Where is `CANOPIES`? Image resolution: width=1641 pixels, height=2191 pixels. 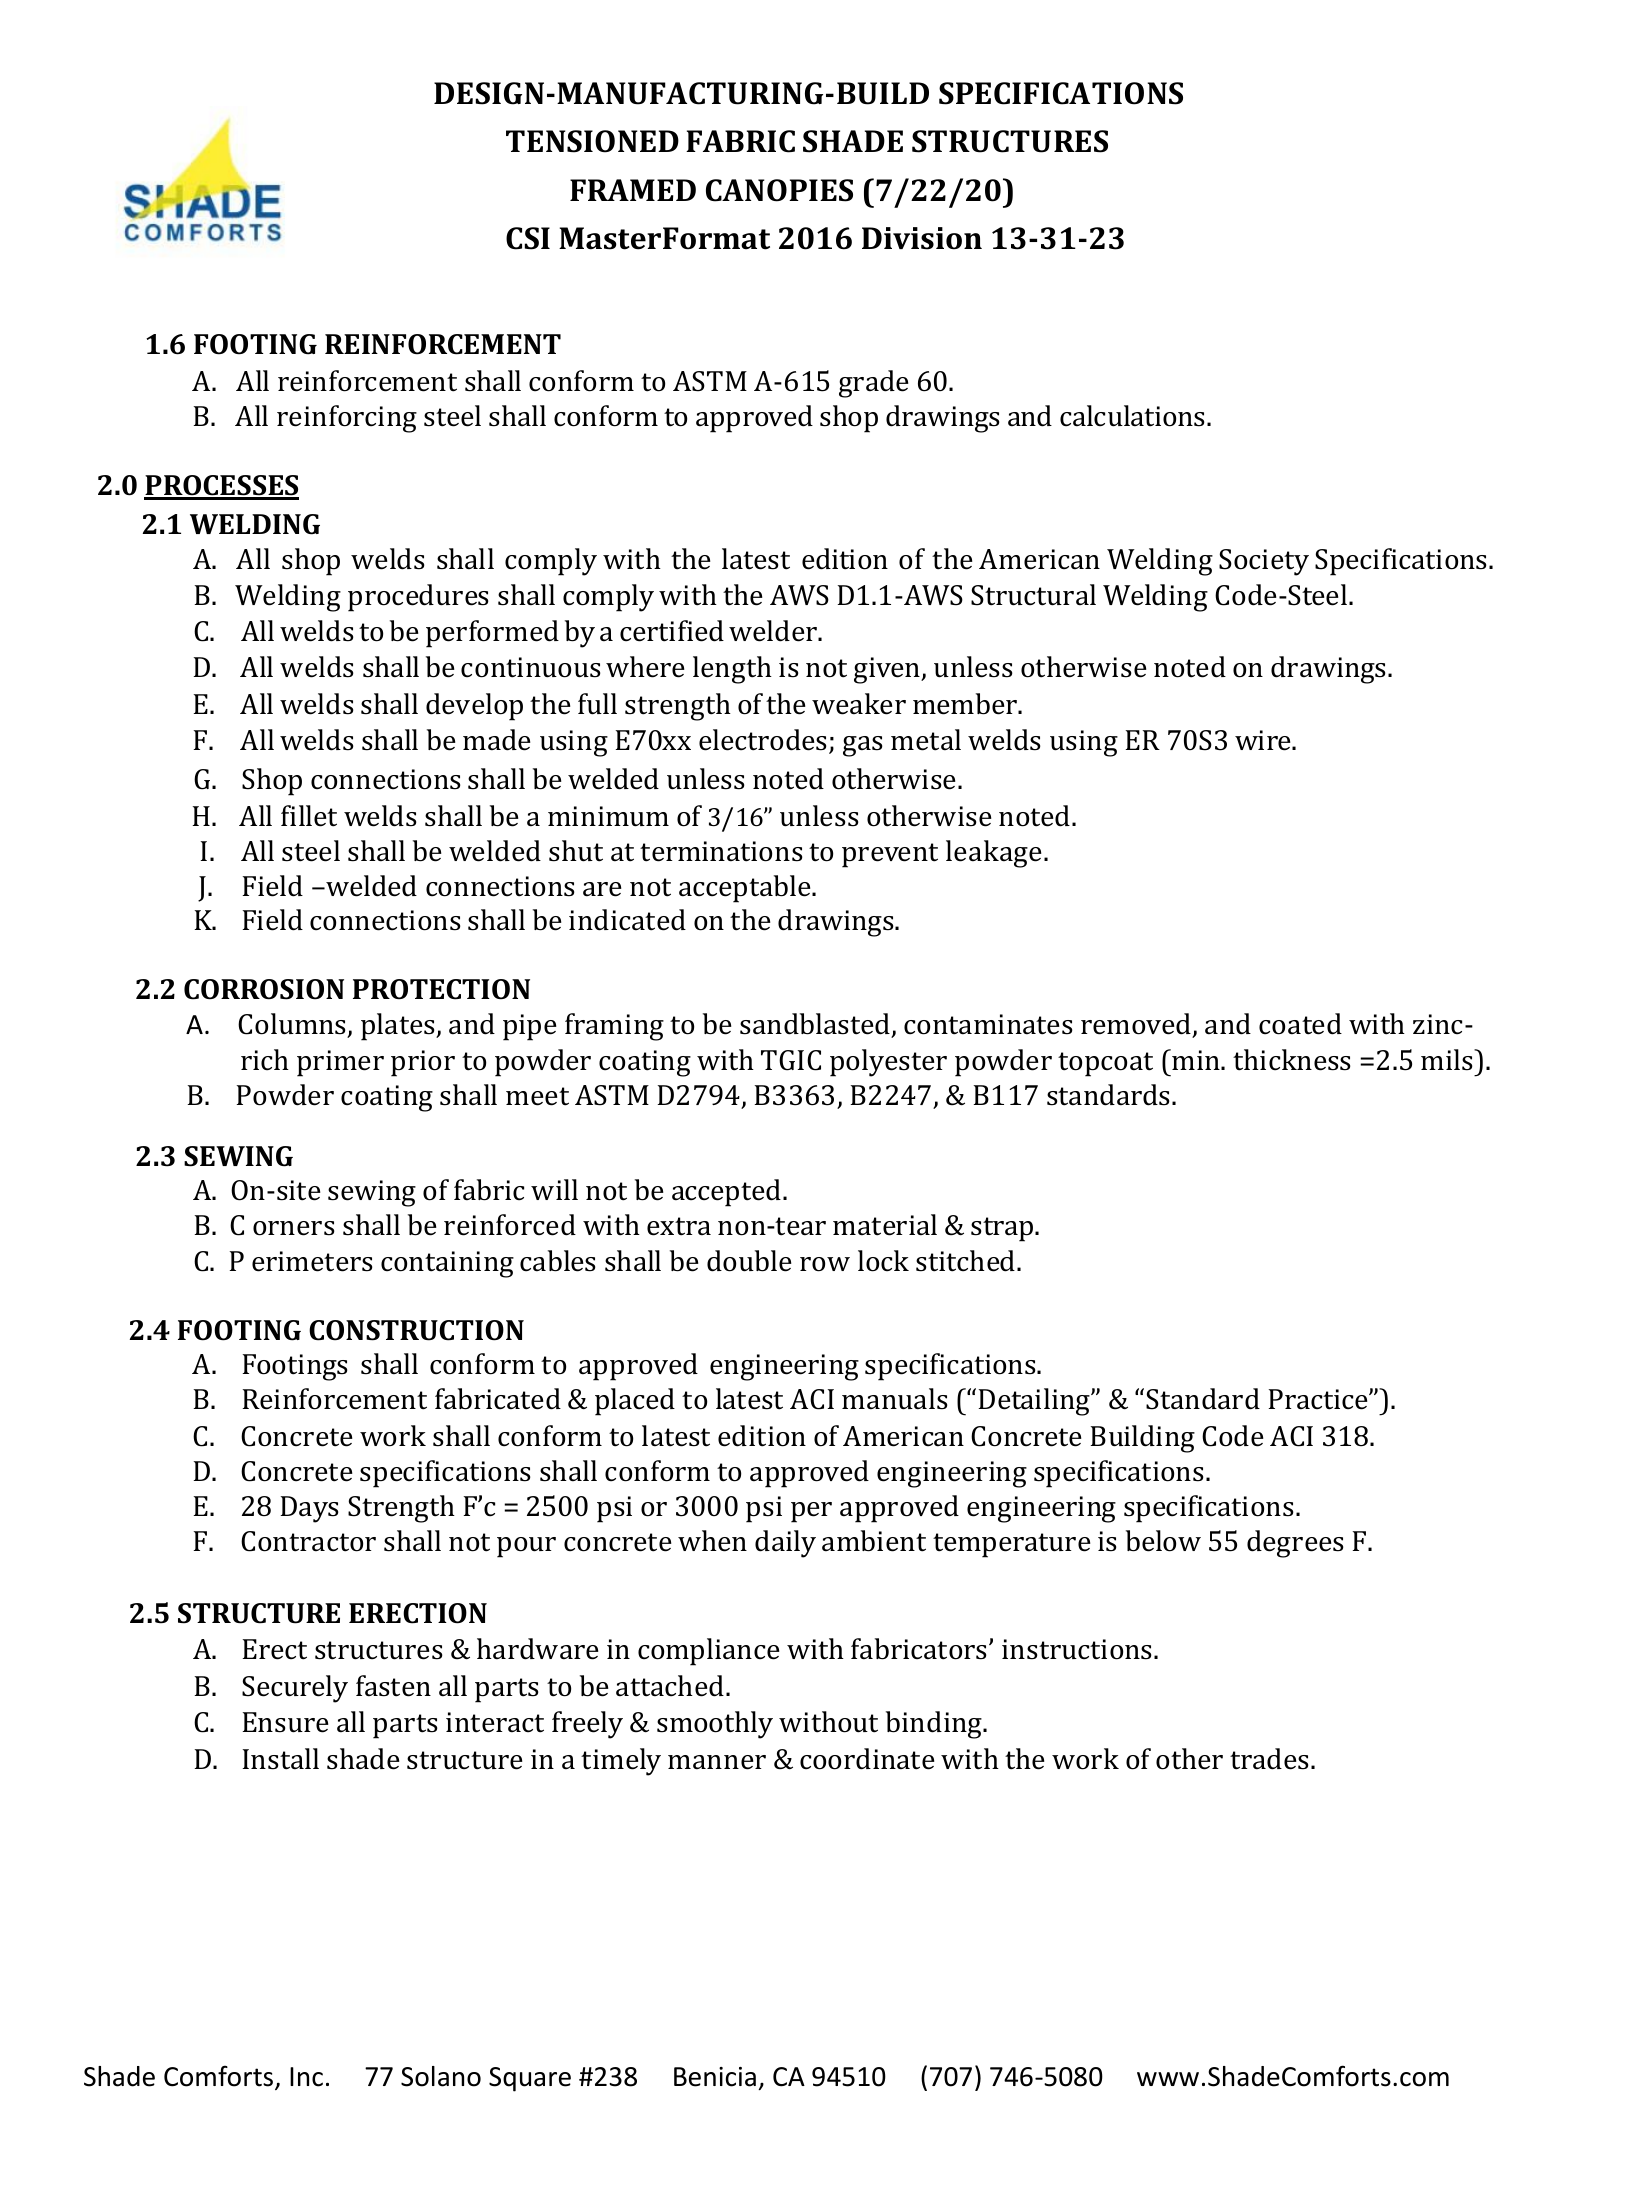
CANOPIES is located at coordinates (779, 190).
